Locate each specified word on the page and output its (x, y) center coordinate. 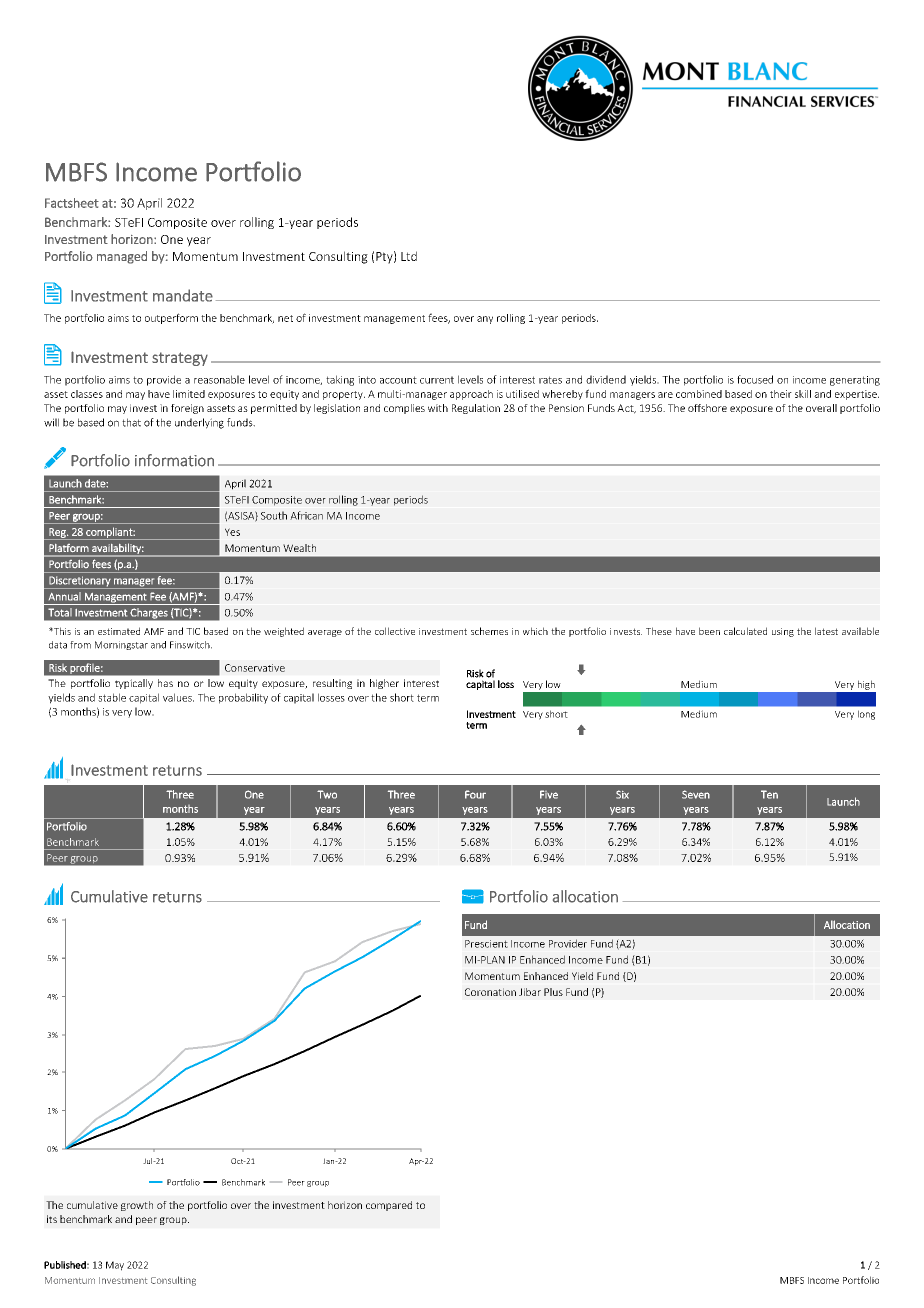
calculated (745, 631)
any (485, 320)
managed (122, 257)
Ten (769, 794)
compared (389, 1206)
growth (137, 1206)
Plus (553, 992)
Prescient (486, 944)
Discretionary (80, 582)
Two (327, 794)
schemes (489, 631)
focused (755, 379)
